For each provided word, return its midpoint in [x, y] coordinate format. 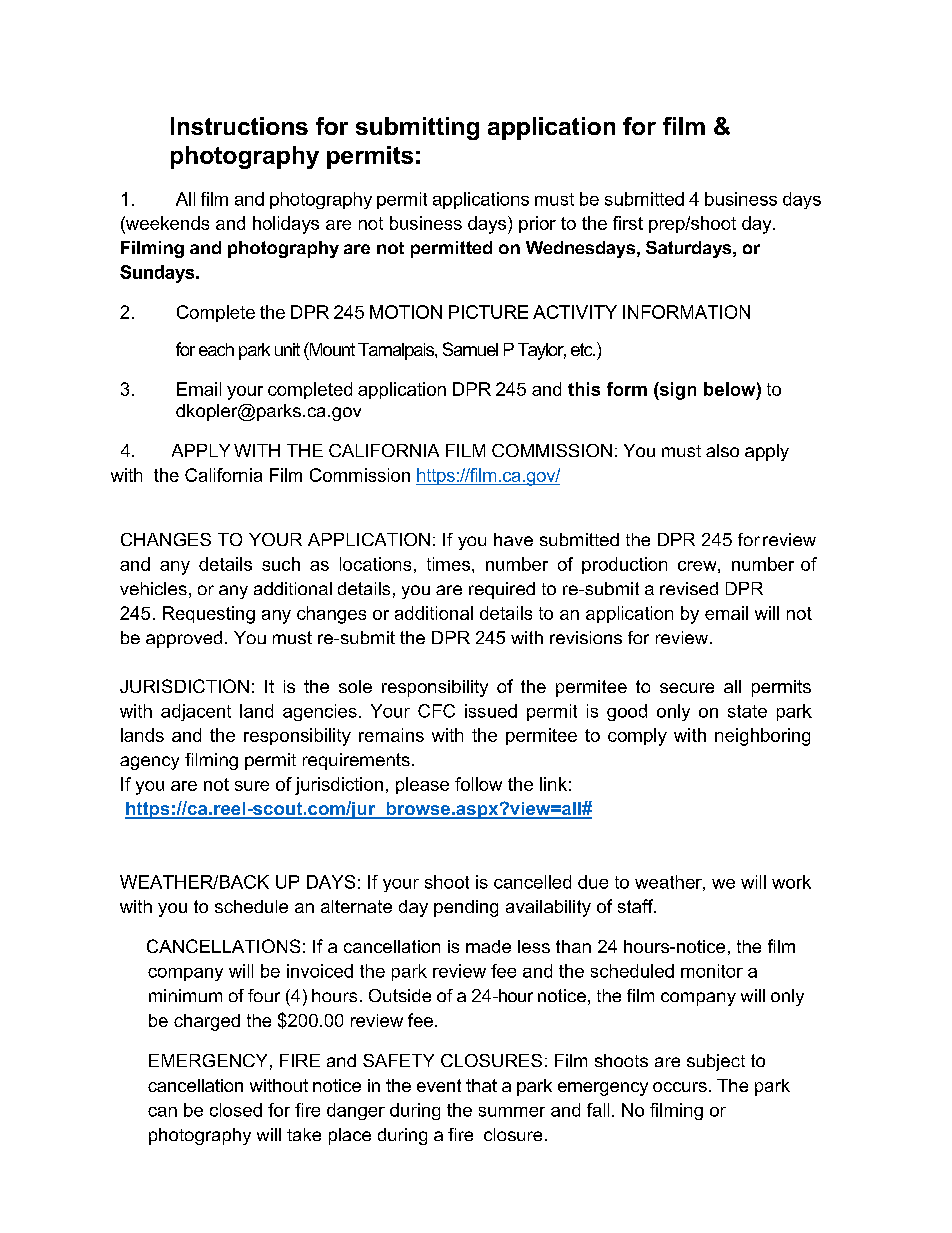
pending [466, 908]
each [216, 349]
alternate [356, 906]
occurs [680, 1087]
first [628, 223]
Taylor [542, 351]
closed [236, 1110]
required [502, 590]
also [722, 450]
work [791, 882]
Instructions [239, 126]
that [481, 1085]
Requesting [209, 615]
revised [689, 588]
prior [537, 224]
